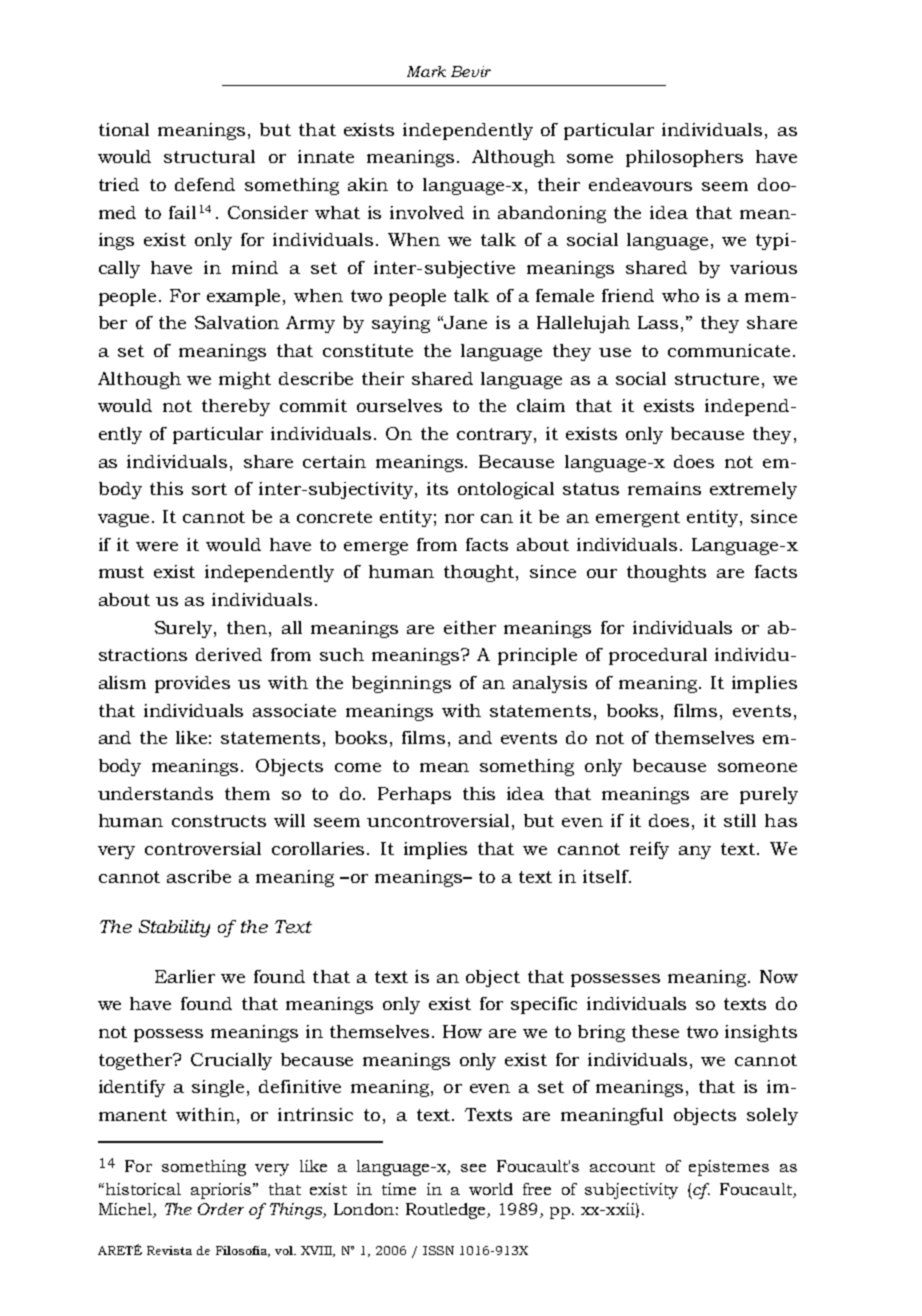 The image size is (922, 1316). I want to click on procedural, so click(658, 656).
